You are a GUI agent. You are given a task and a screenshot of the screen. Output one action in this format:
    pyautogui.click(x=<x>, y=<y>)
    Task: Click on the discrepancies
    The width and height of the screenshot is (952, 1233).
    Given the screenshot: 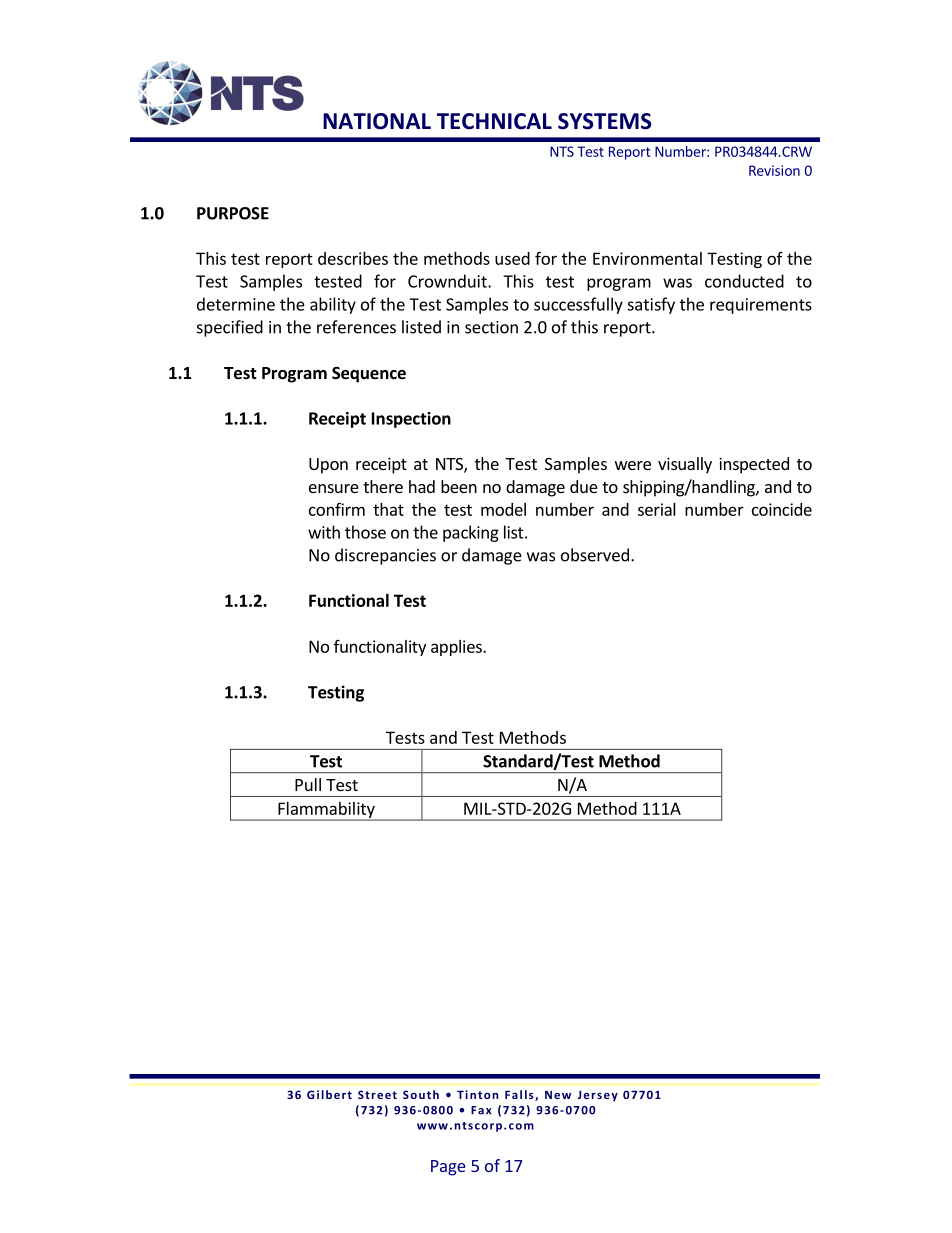 What is the action you would take?
    pyautogui.click(x=385, y=556)
